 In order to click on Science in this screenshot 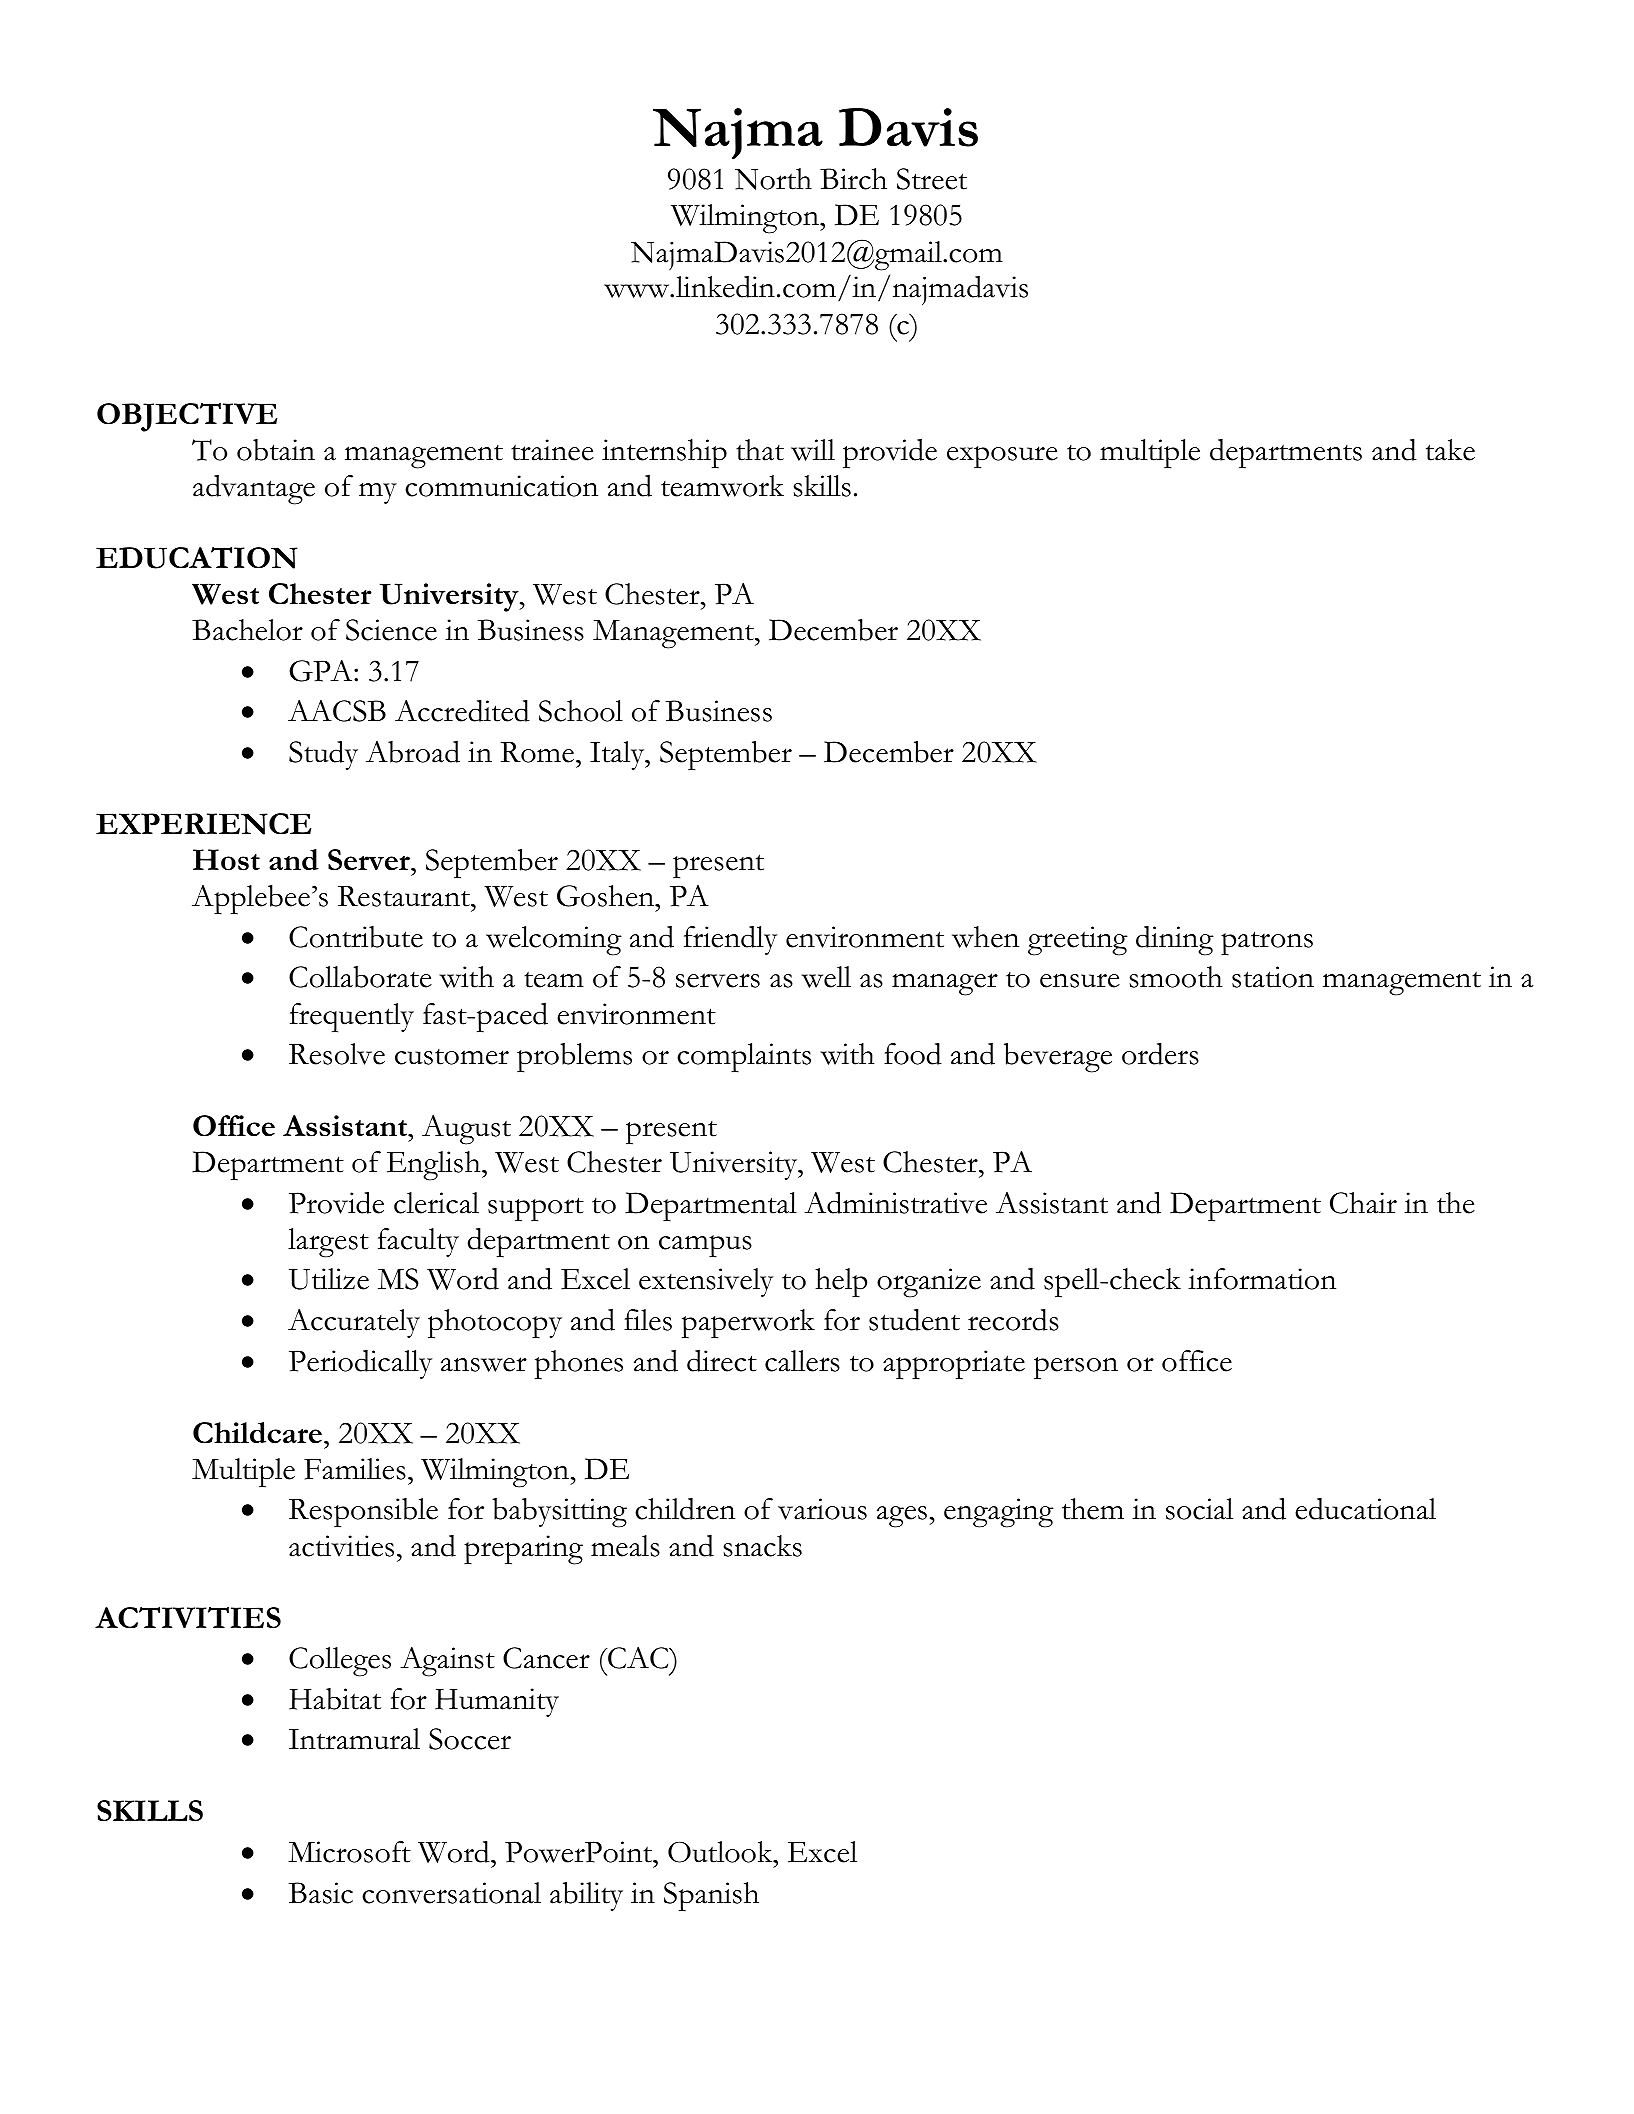, I will do `click(391, 630)`.
